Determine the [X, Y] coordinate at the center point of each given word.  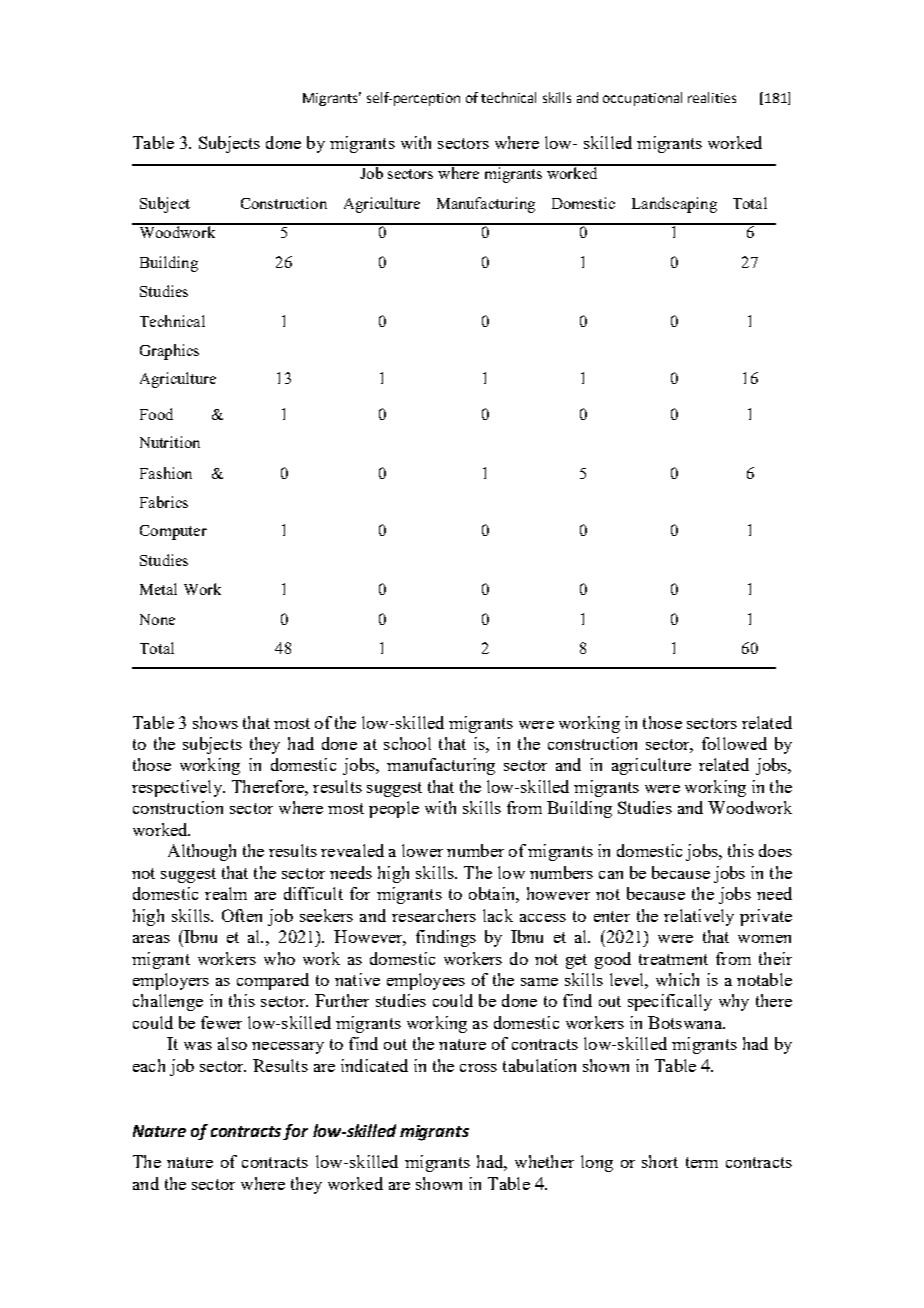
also [232, 1043]
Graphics [169, 352]
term [702, 1162]
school [407, 743]
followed [734, 743]
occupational [642, 99]
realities [712, 97]
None [157, 619]
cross [478, 1068]
